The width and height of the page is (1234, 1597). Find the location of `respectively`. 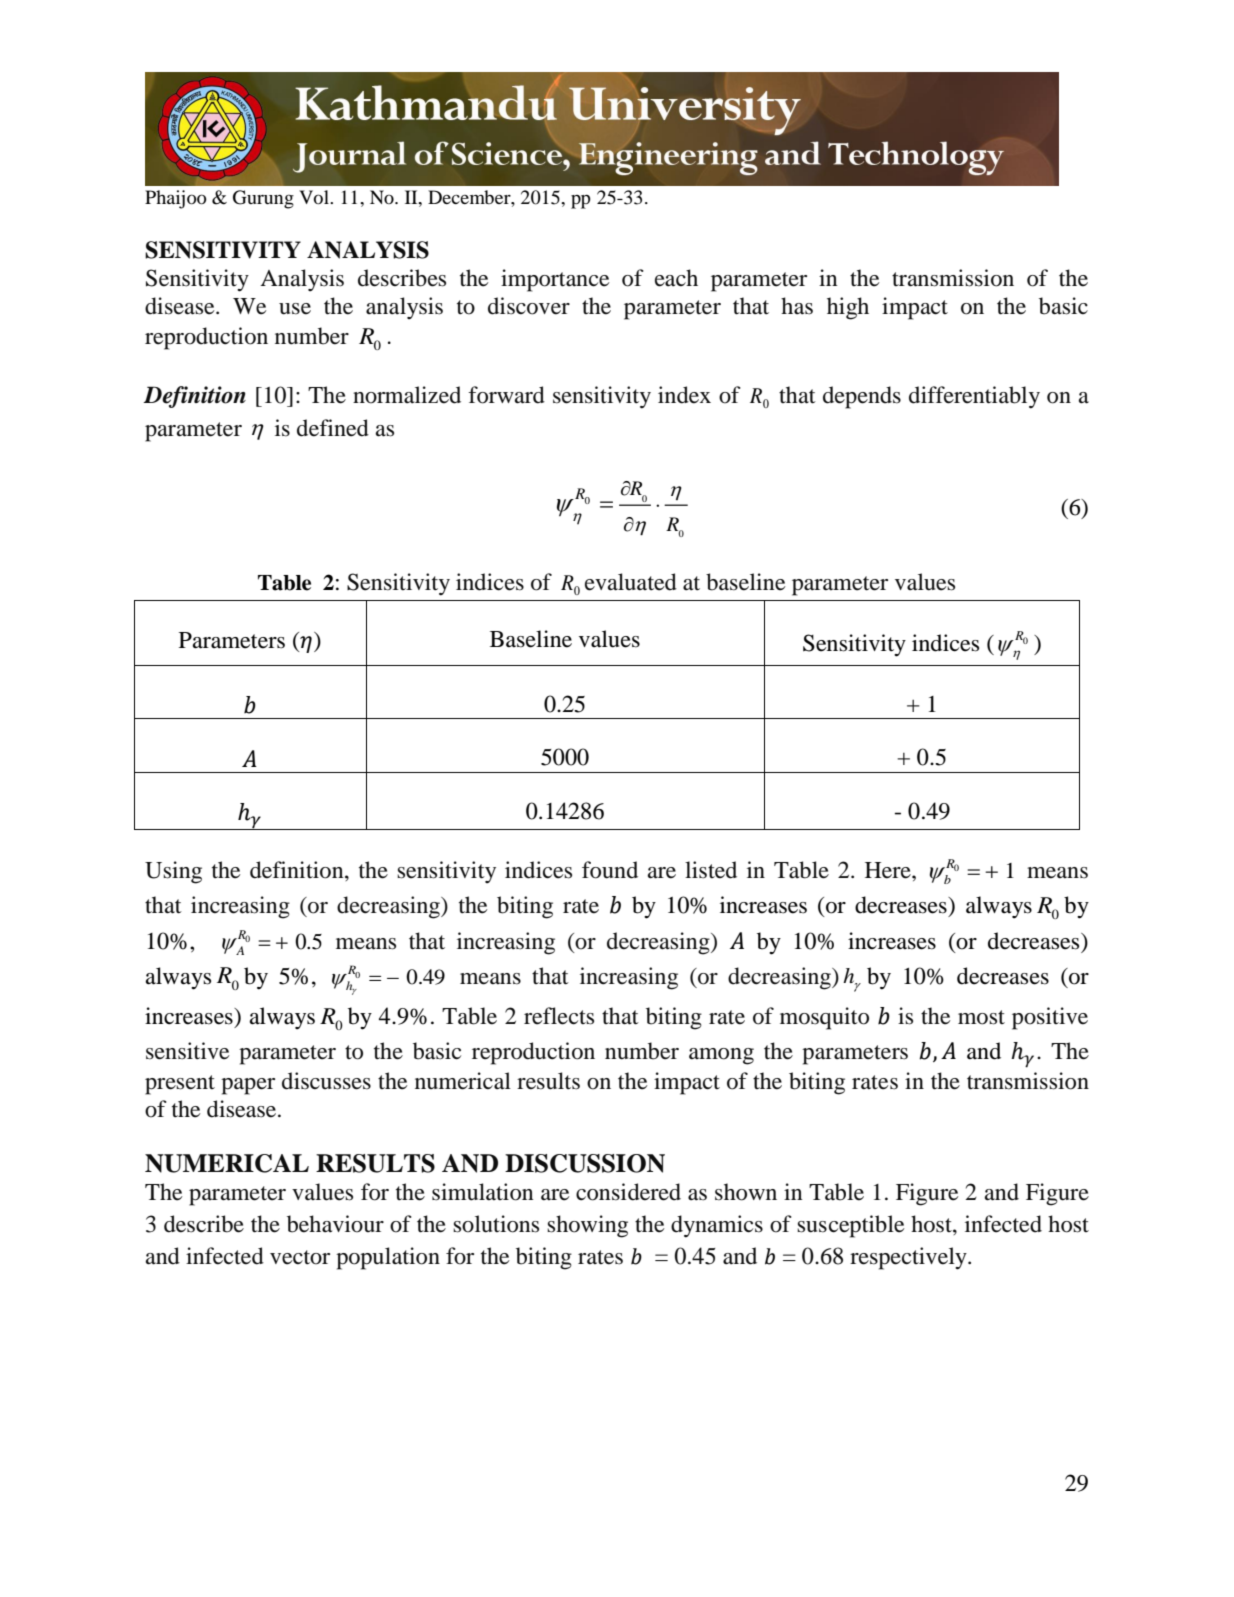

respectively is located at coordinates (909, 1258).
